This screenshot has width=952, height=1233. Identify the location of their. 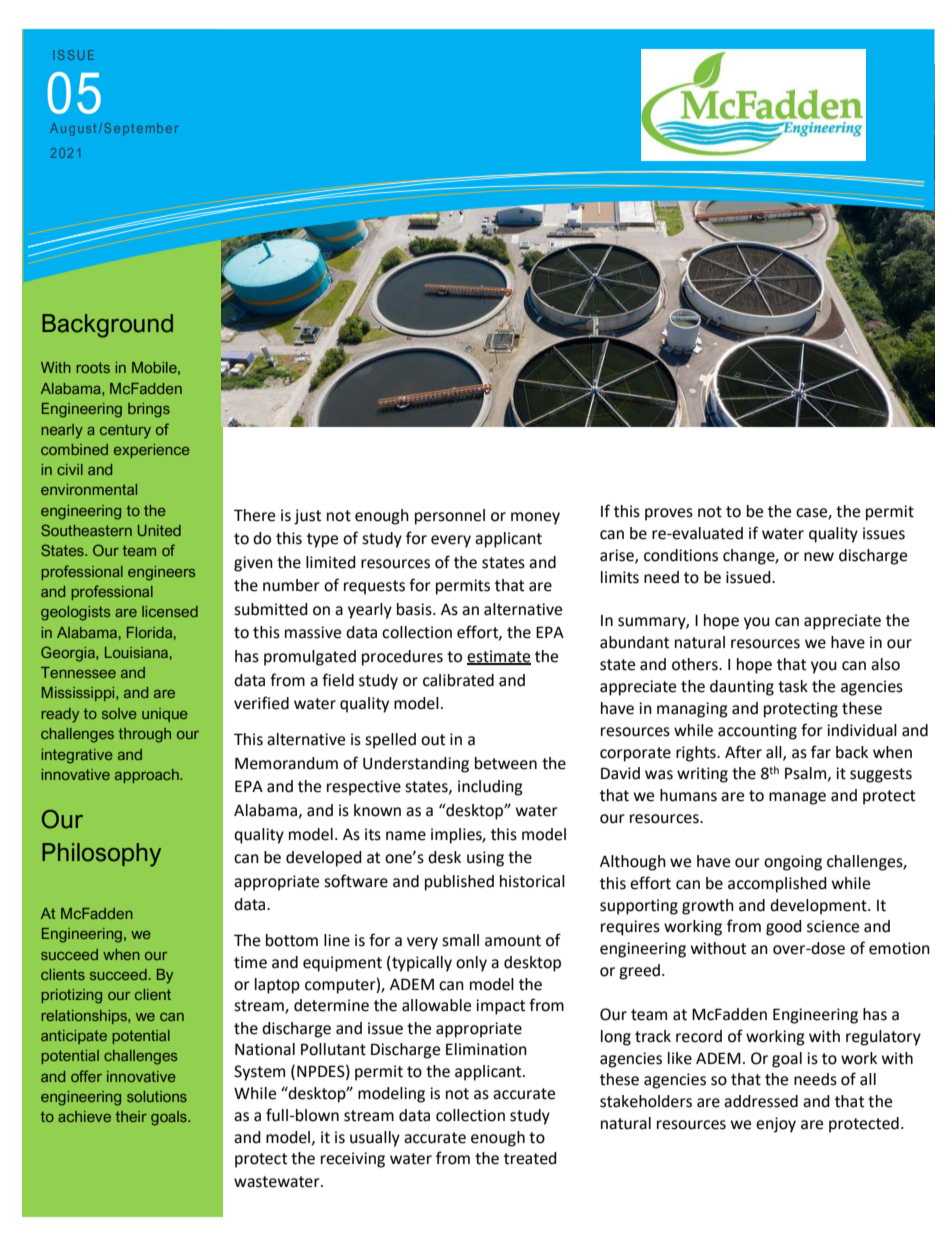
(131, 1116).
